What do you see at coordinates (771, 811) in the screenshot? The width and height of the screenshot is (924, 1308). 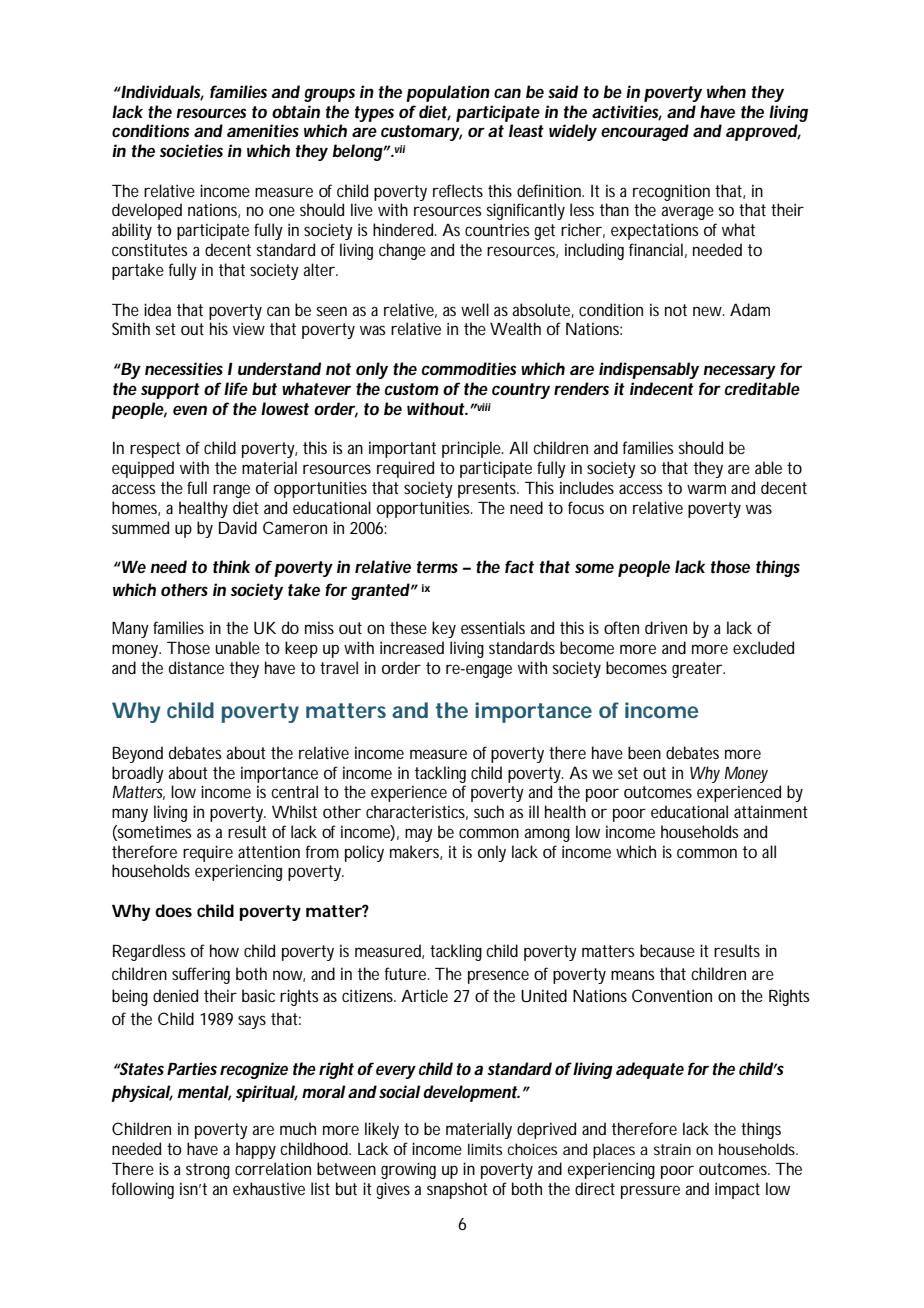 I see `attainment` at bounding box center [771, 811].
